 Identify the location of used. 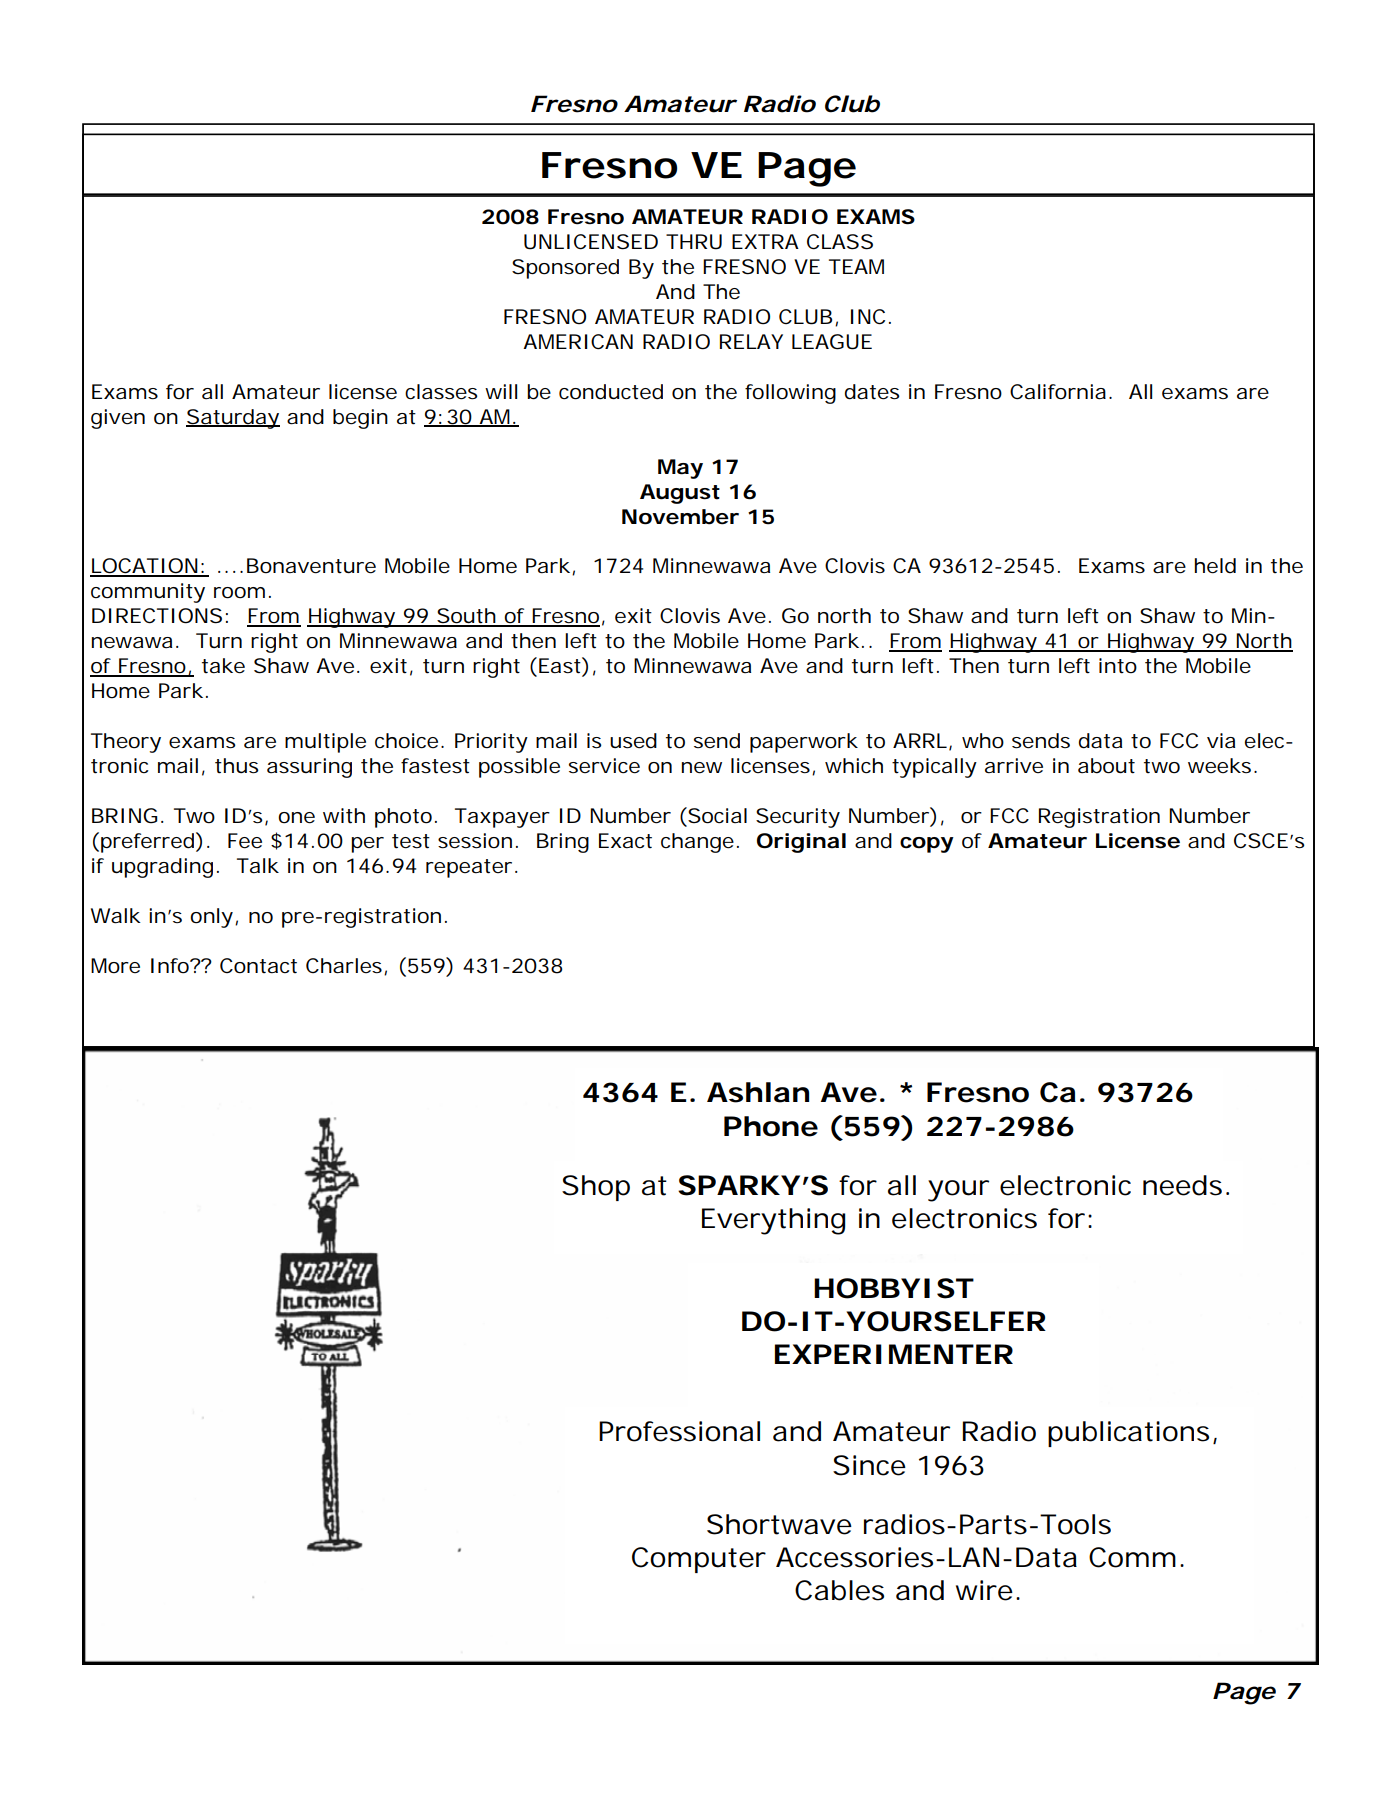
(633, 741).
